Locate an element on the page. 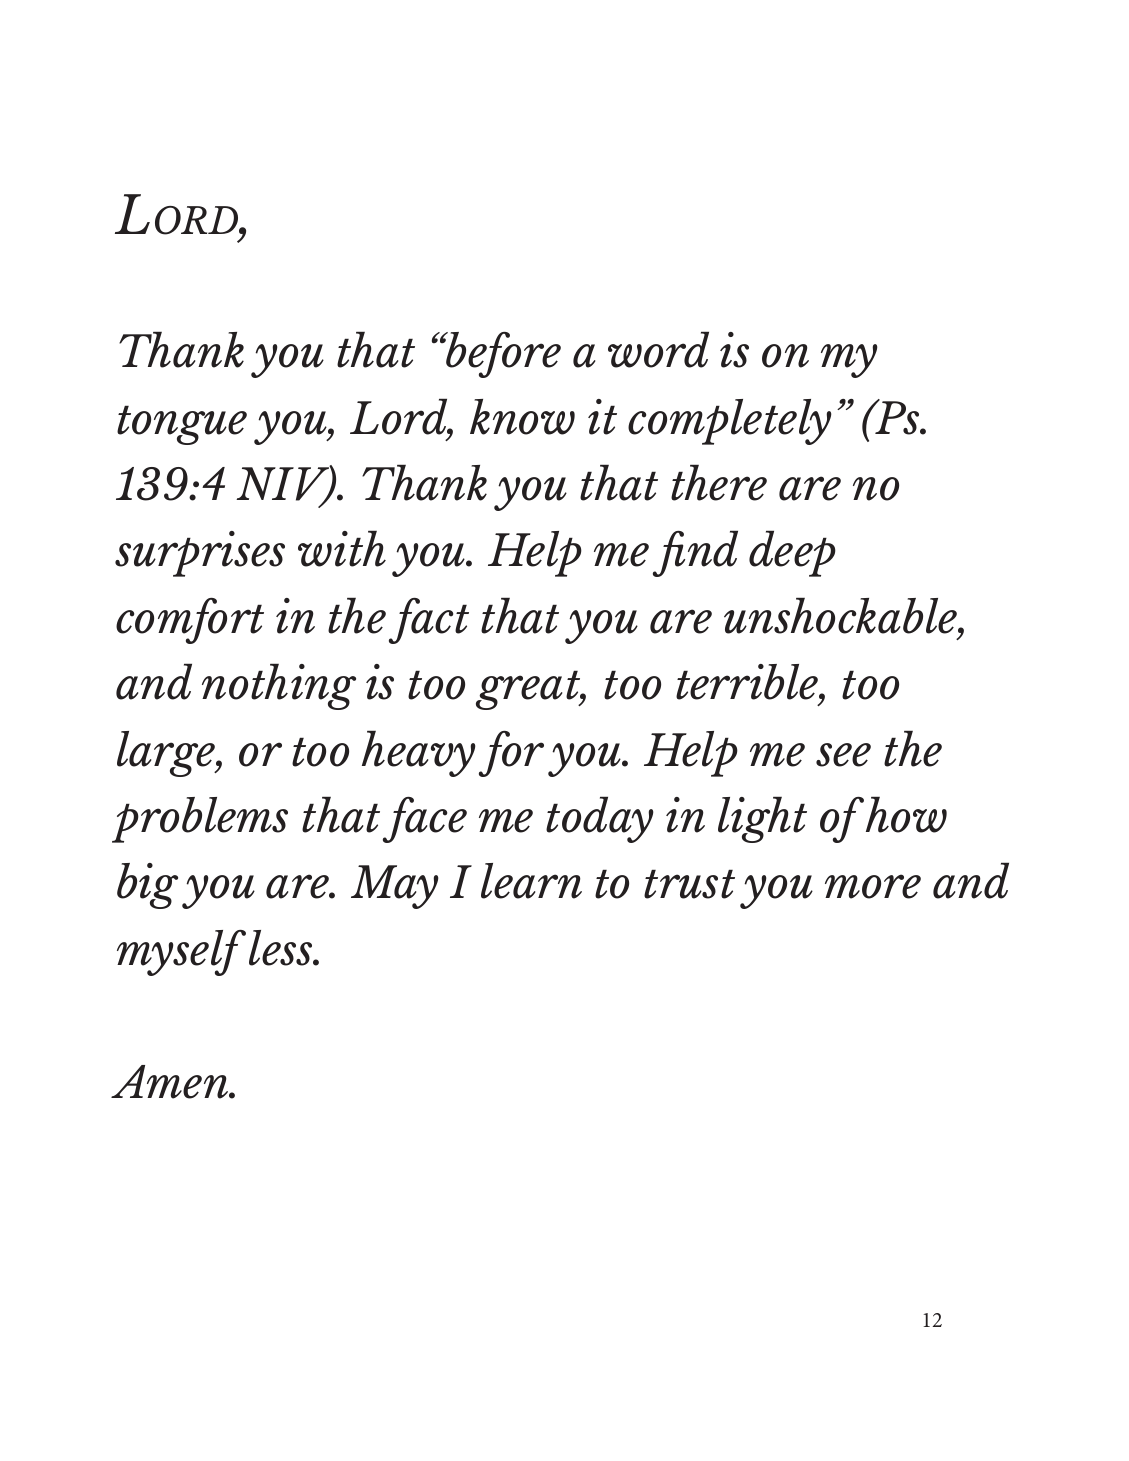 This page has height=1461, width=1129. more is located at coordinates (873, 886).
